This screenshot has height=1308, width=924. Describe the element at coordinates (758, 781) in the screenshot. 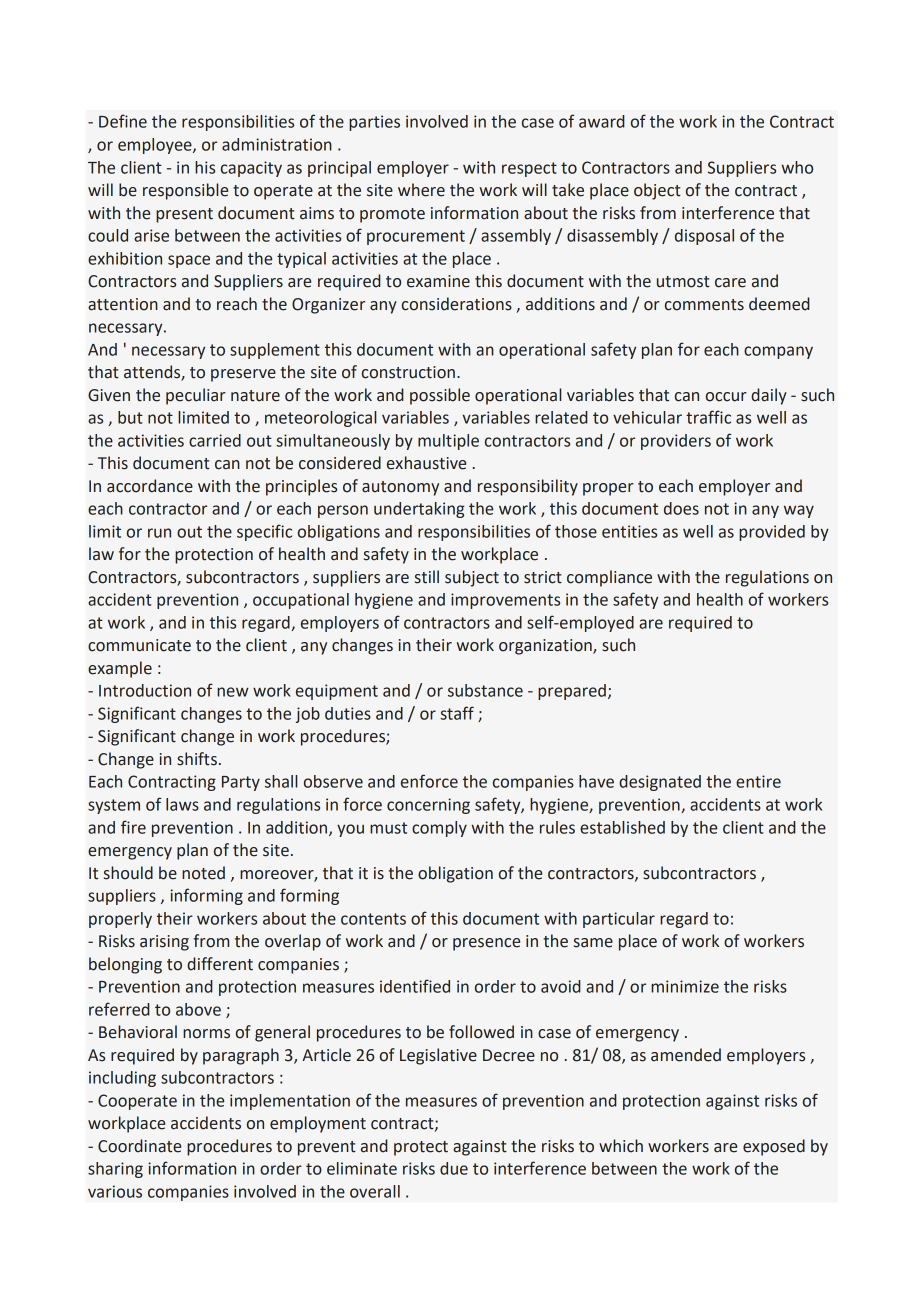

I see `entire` at that location.
